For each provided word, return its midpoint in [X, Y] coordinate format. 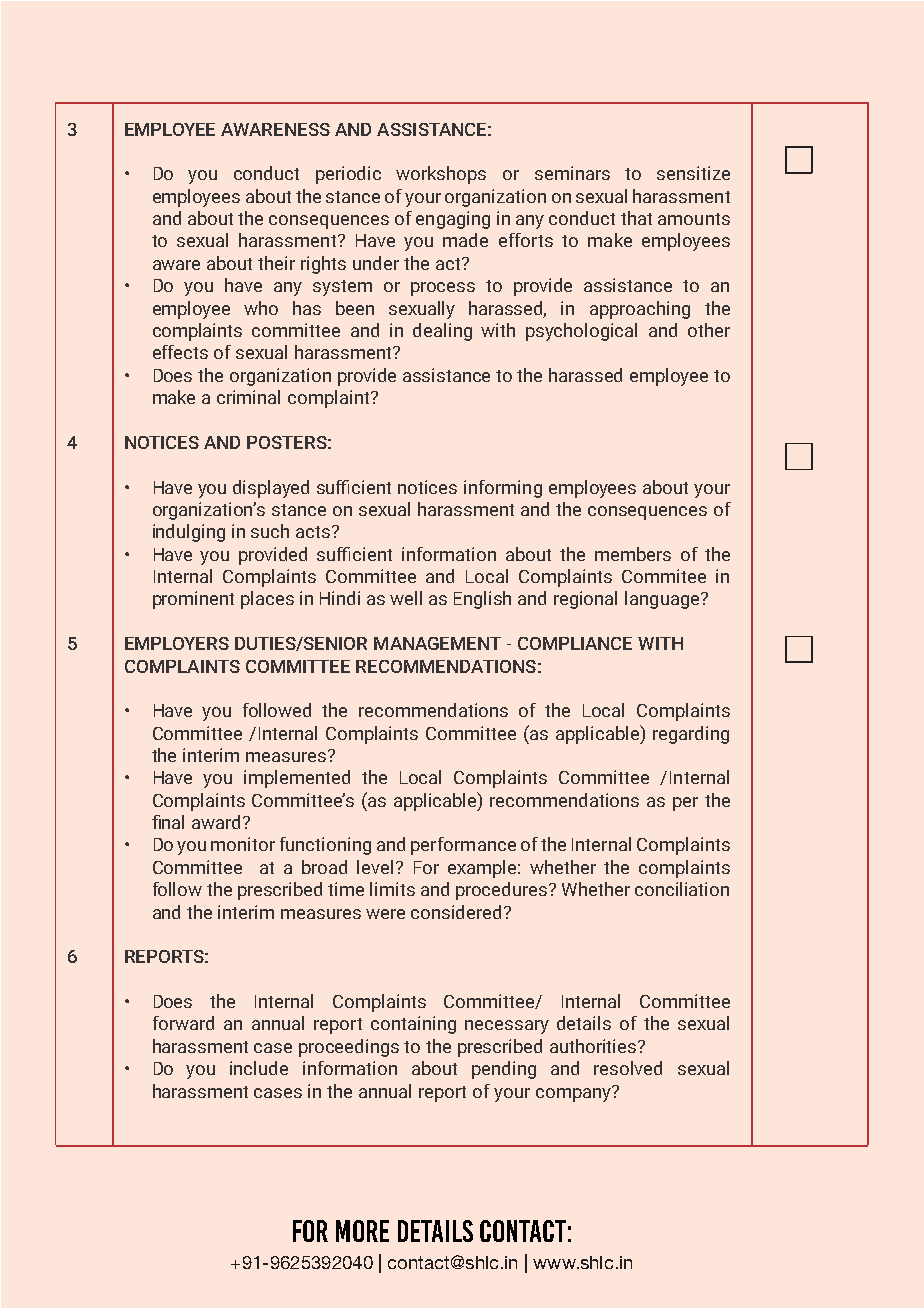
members [633, 554]
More [362, 1231]
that [636, 218]
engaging [453, 220]
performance [463, 846]
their [276, 263]
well [406, 598]
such [270, 531]
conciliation [682, 889]
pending [504, 1070]
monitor [243, 844]
